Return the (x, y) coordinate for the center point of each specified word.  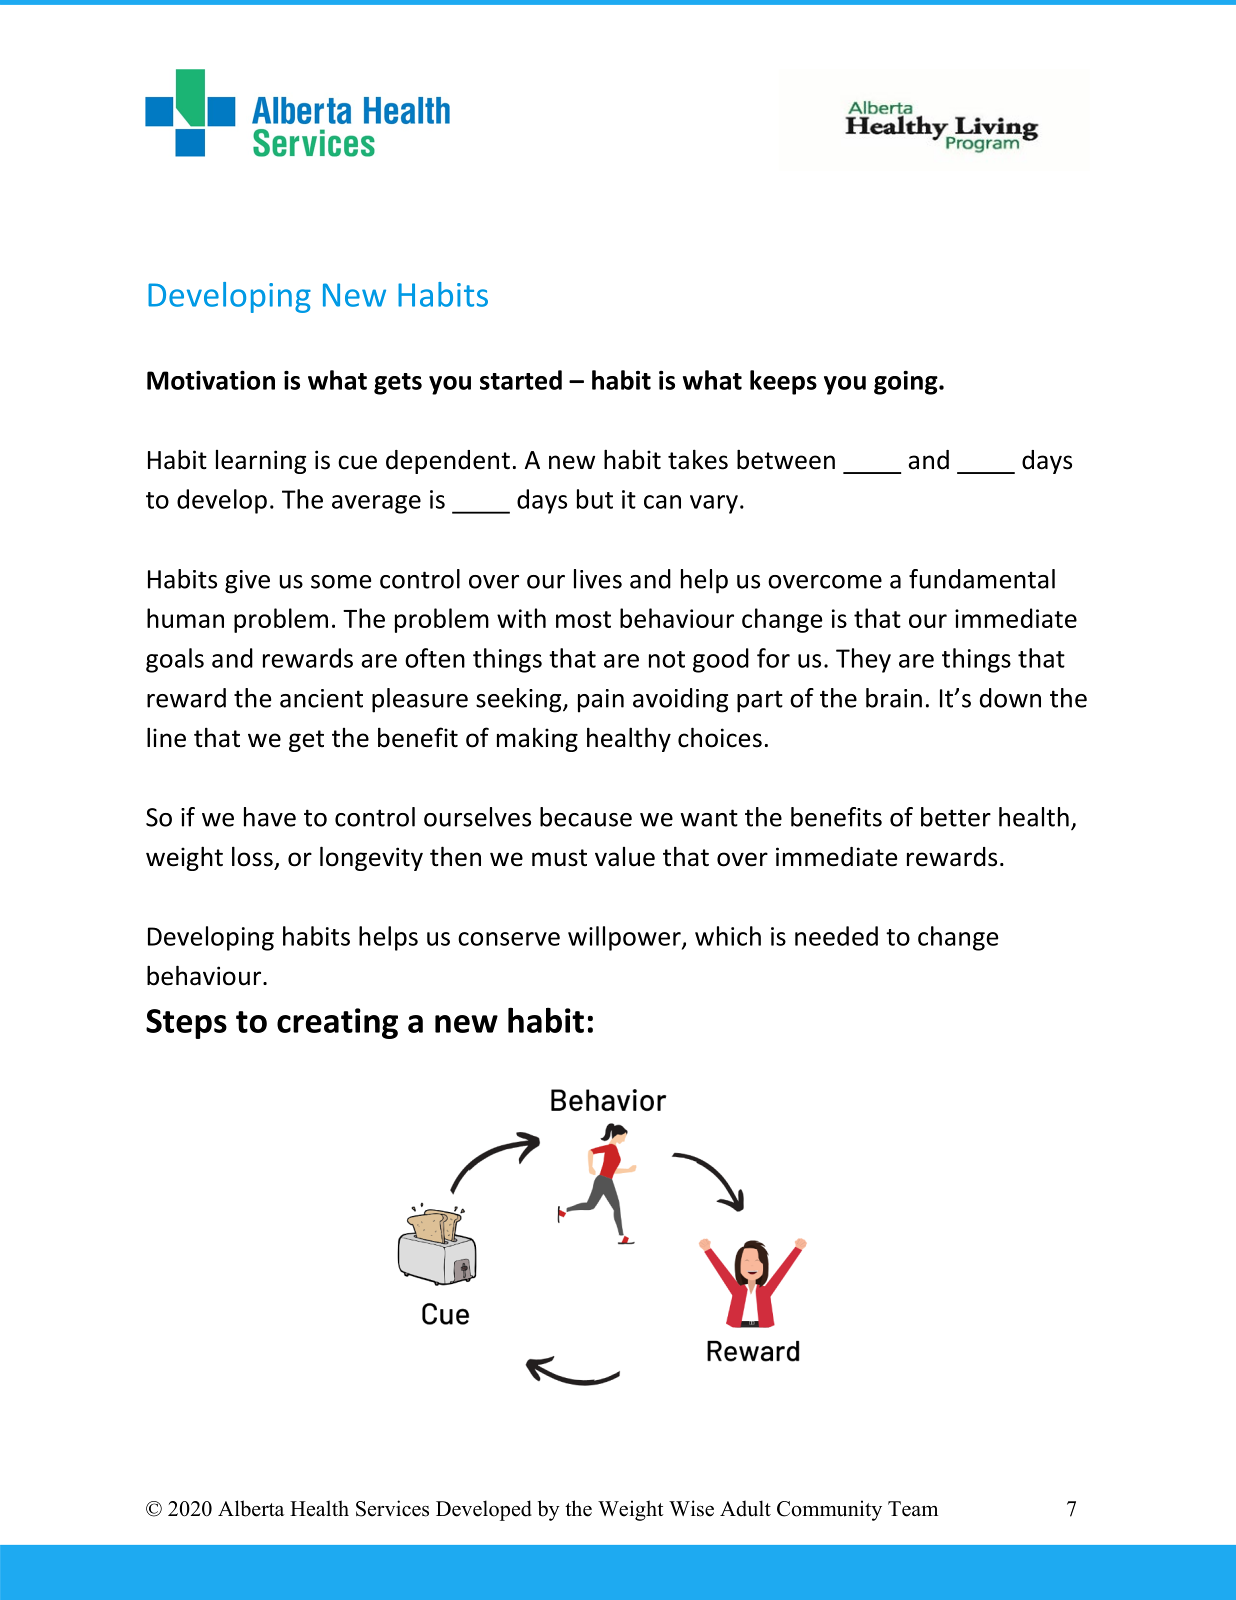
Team (913, 1509)
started (521, 380)
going (907, 382)
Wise (691, 1508)
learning (261, 462)
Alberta (251, 1508)
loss (252, 856)
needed (836, 936)
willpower (625, 938)
